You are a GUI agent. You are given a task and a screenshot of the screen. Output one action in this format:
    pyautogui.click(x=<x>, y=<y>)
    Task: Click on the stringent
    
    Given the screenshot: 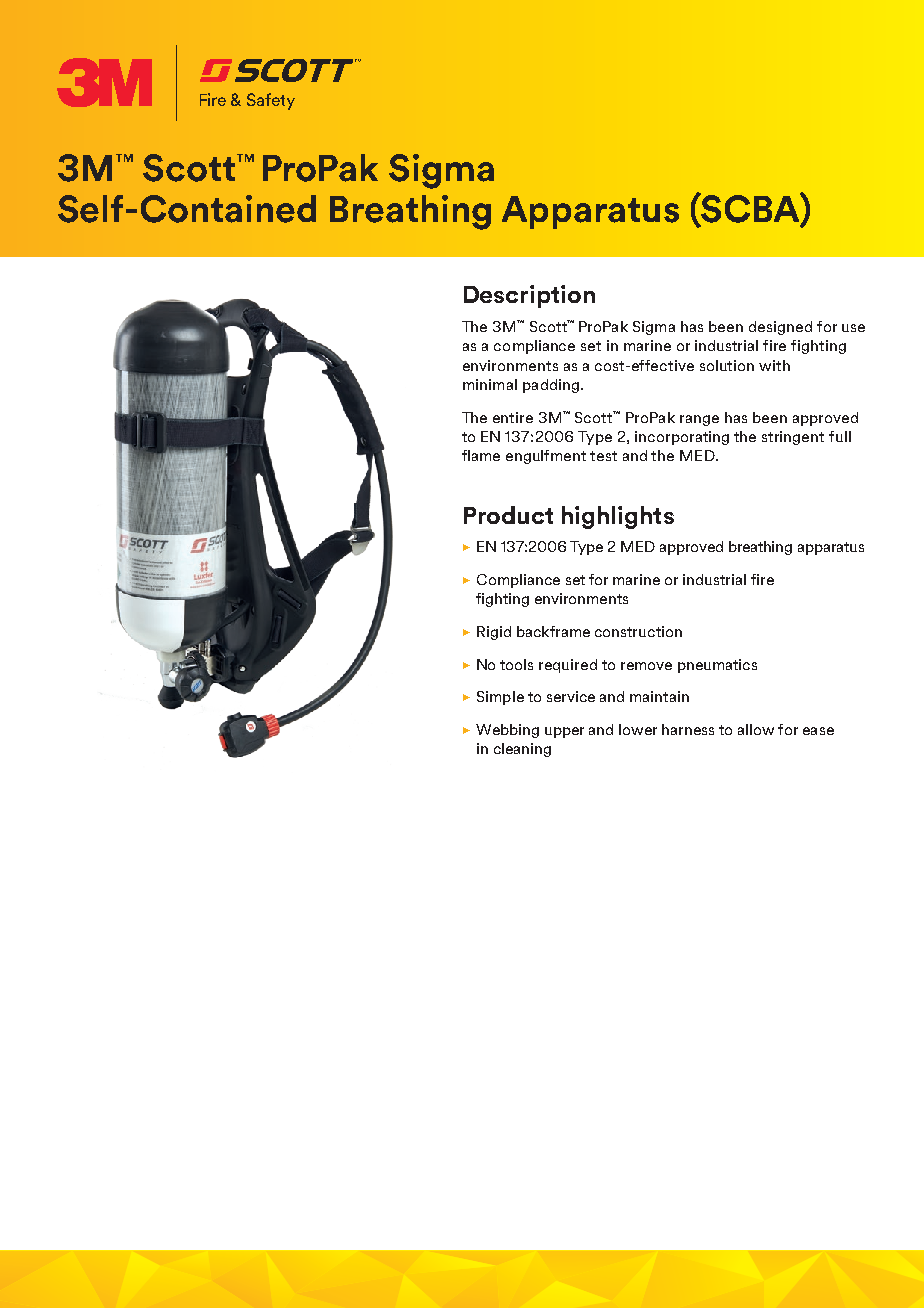 What is the action you would take?
    pyautogui.click(x=793, y=438)
